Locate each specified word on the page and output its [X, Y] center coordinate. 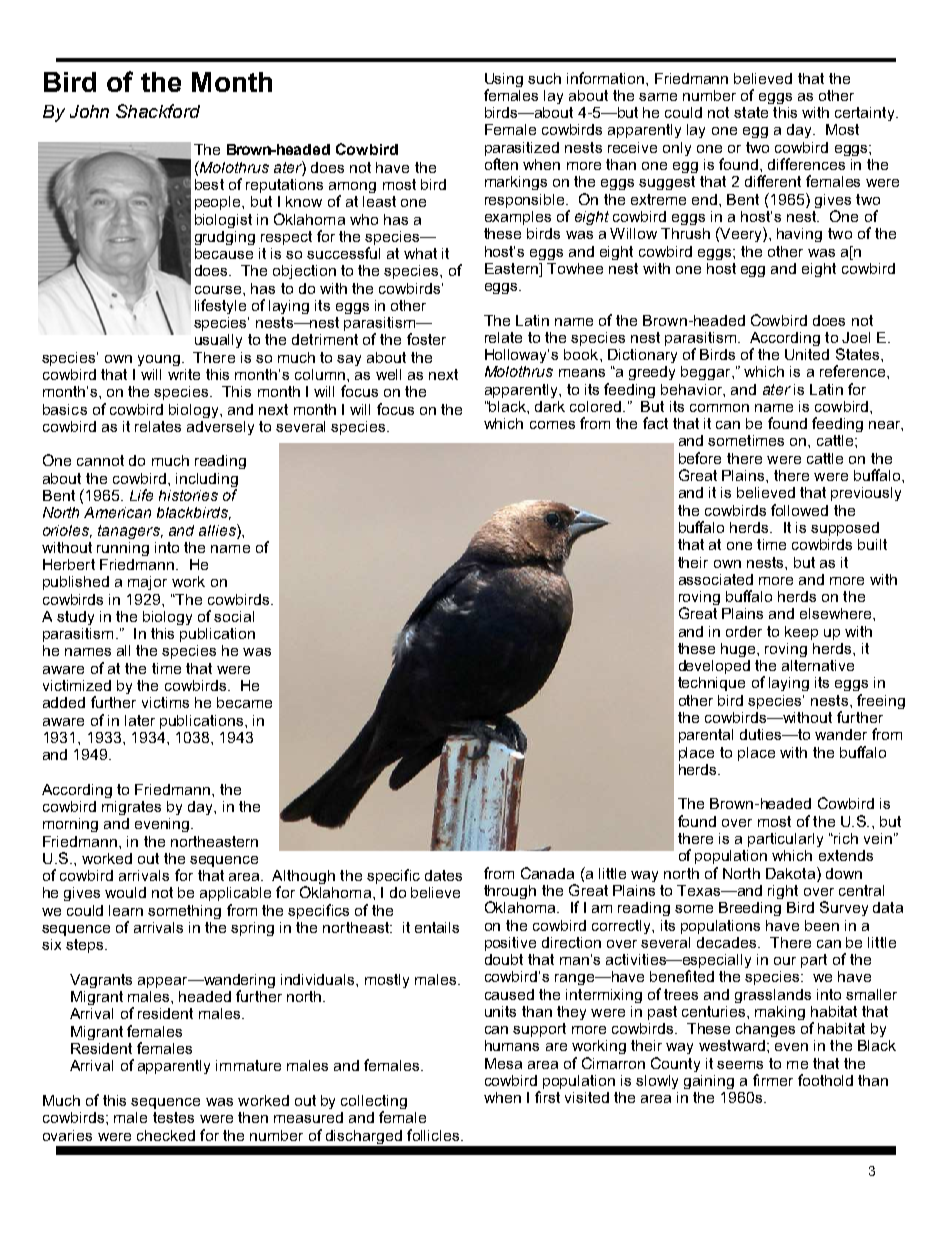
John [89, 111]
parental [706, 736]
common [719, 408]
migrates [131, 808]
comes [552, 425]
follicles [434, 1135]
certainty [866, 114]
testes [173, 1117]
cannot [100, 460]
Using [504, 80]
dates [443, 875]
